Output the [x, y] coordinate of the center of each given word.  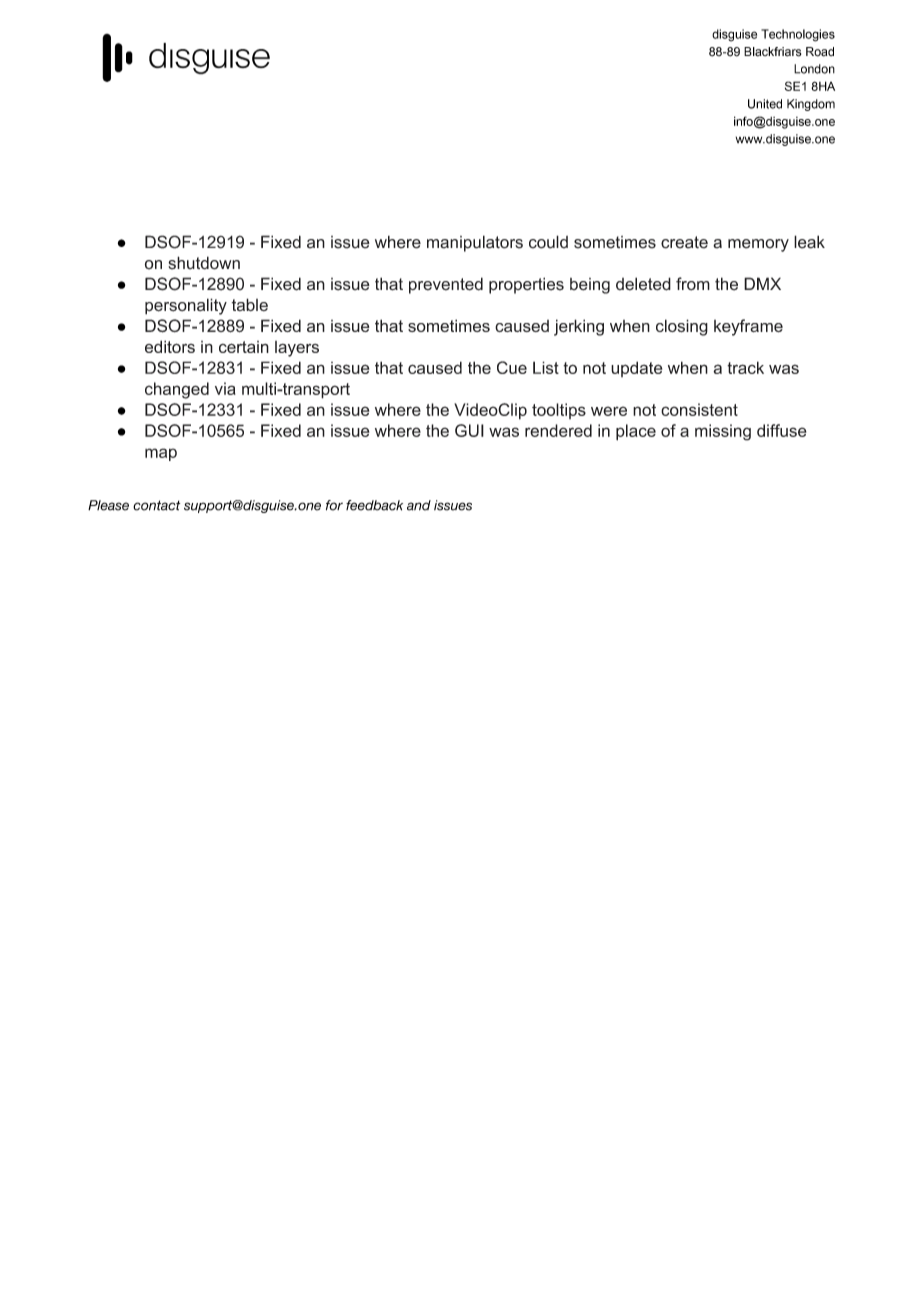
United [765, 104]
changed [177, 390]
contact [156, 505]
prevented [446, 285]
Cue [512, 367]
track [745, 367]
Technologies [798, 35]
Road [820, 52]
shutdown [204, 263]
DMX [762, 283]
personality [186, 306]
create [684, 242]
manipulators [475, 243]
